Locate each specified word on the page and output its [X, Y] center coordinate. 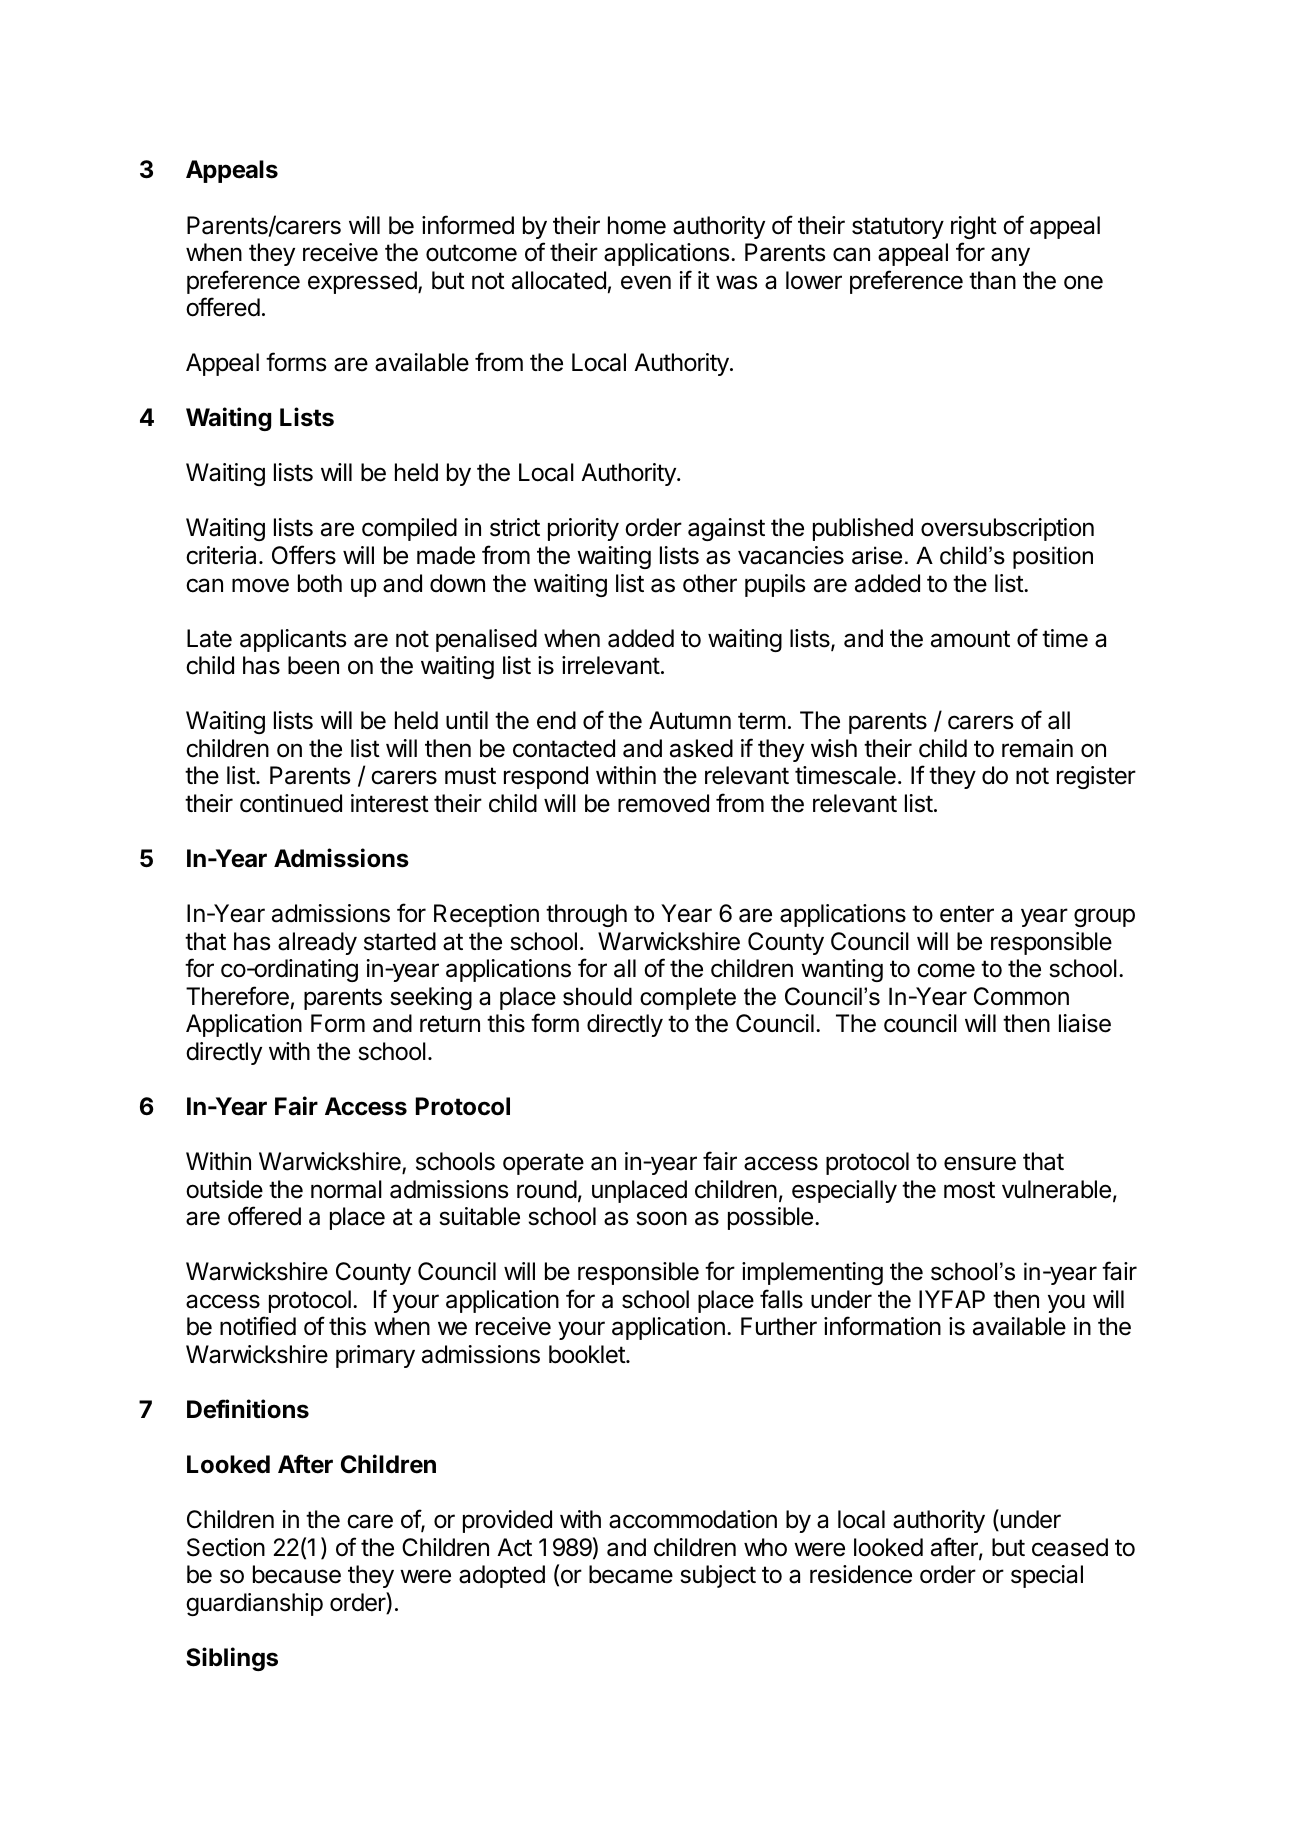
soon [661, 1218]
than [992, 280]
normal [346, 1189]
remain [1037, 748]
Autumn [690, 720]
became [631, 1574]
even [646, 282]
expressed [363, 282]
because [297, 1574]
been [313, 665]
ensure [980, 1163]
